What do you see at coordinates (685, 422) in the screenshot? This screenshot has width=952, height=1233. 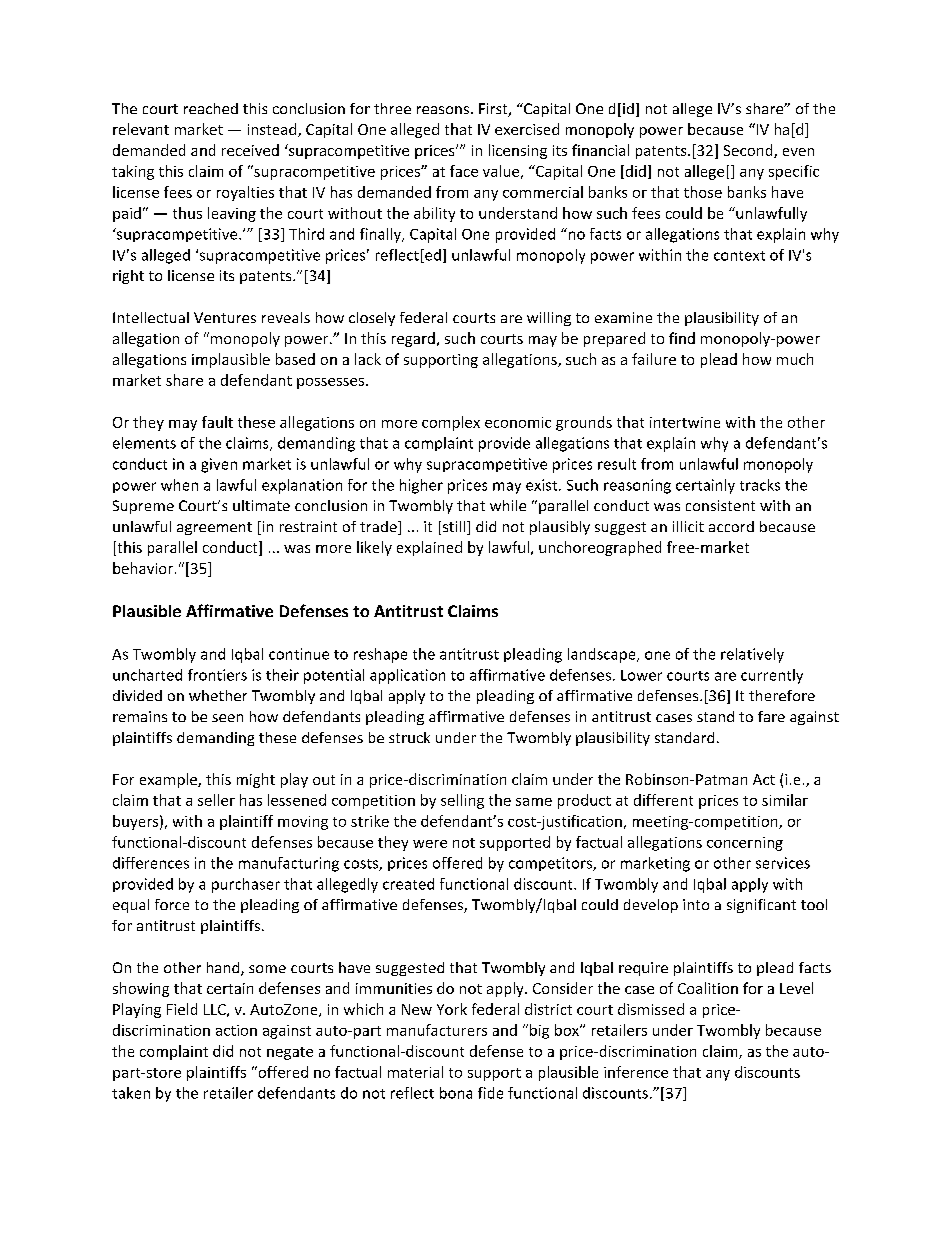 I see `intertwine` at bounding box center [685, 422].
